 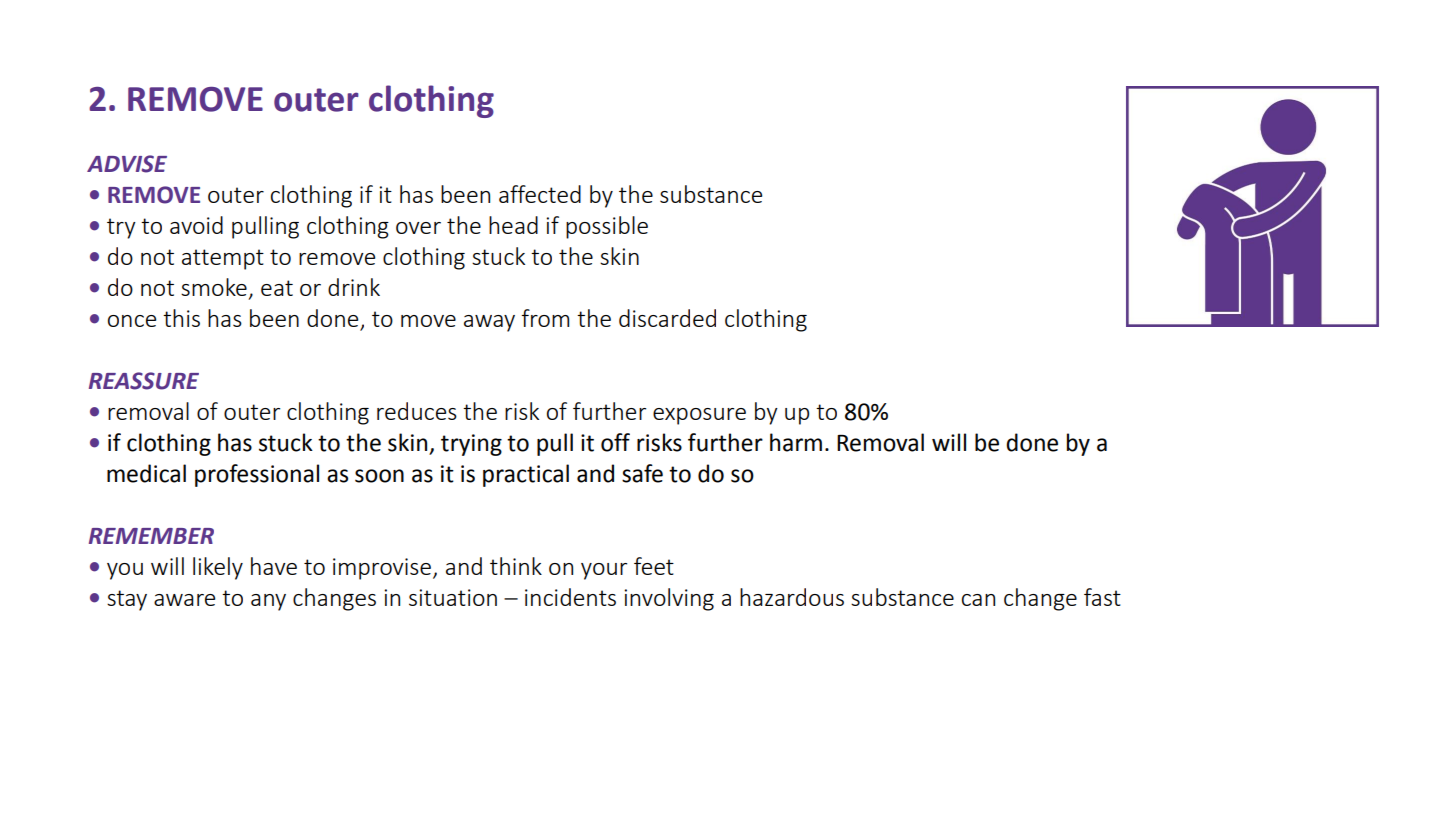 I want to click on off, so click(x=615, y=442).
